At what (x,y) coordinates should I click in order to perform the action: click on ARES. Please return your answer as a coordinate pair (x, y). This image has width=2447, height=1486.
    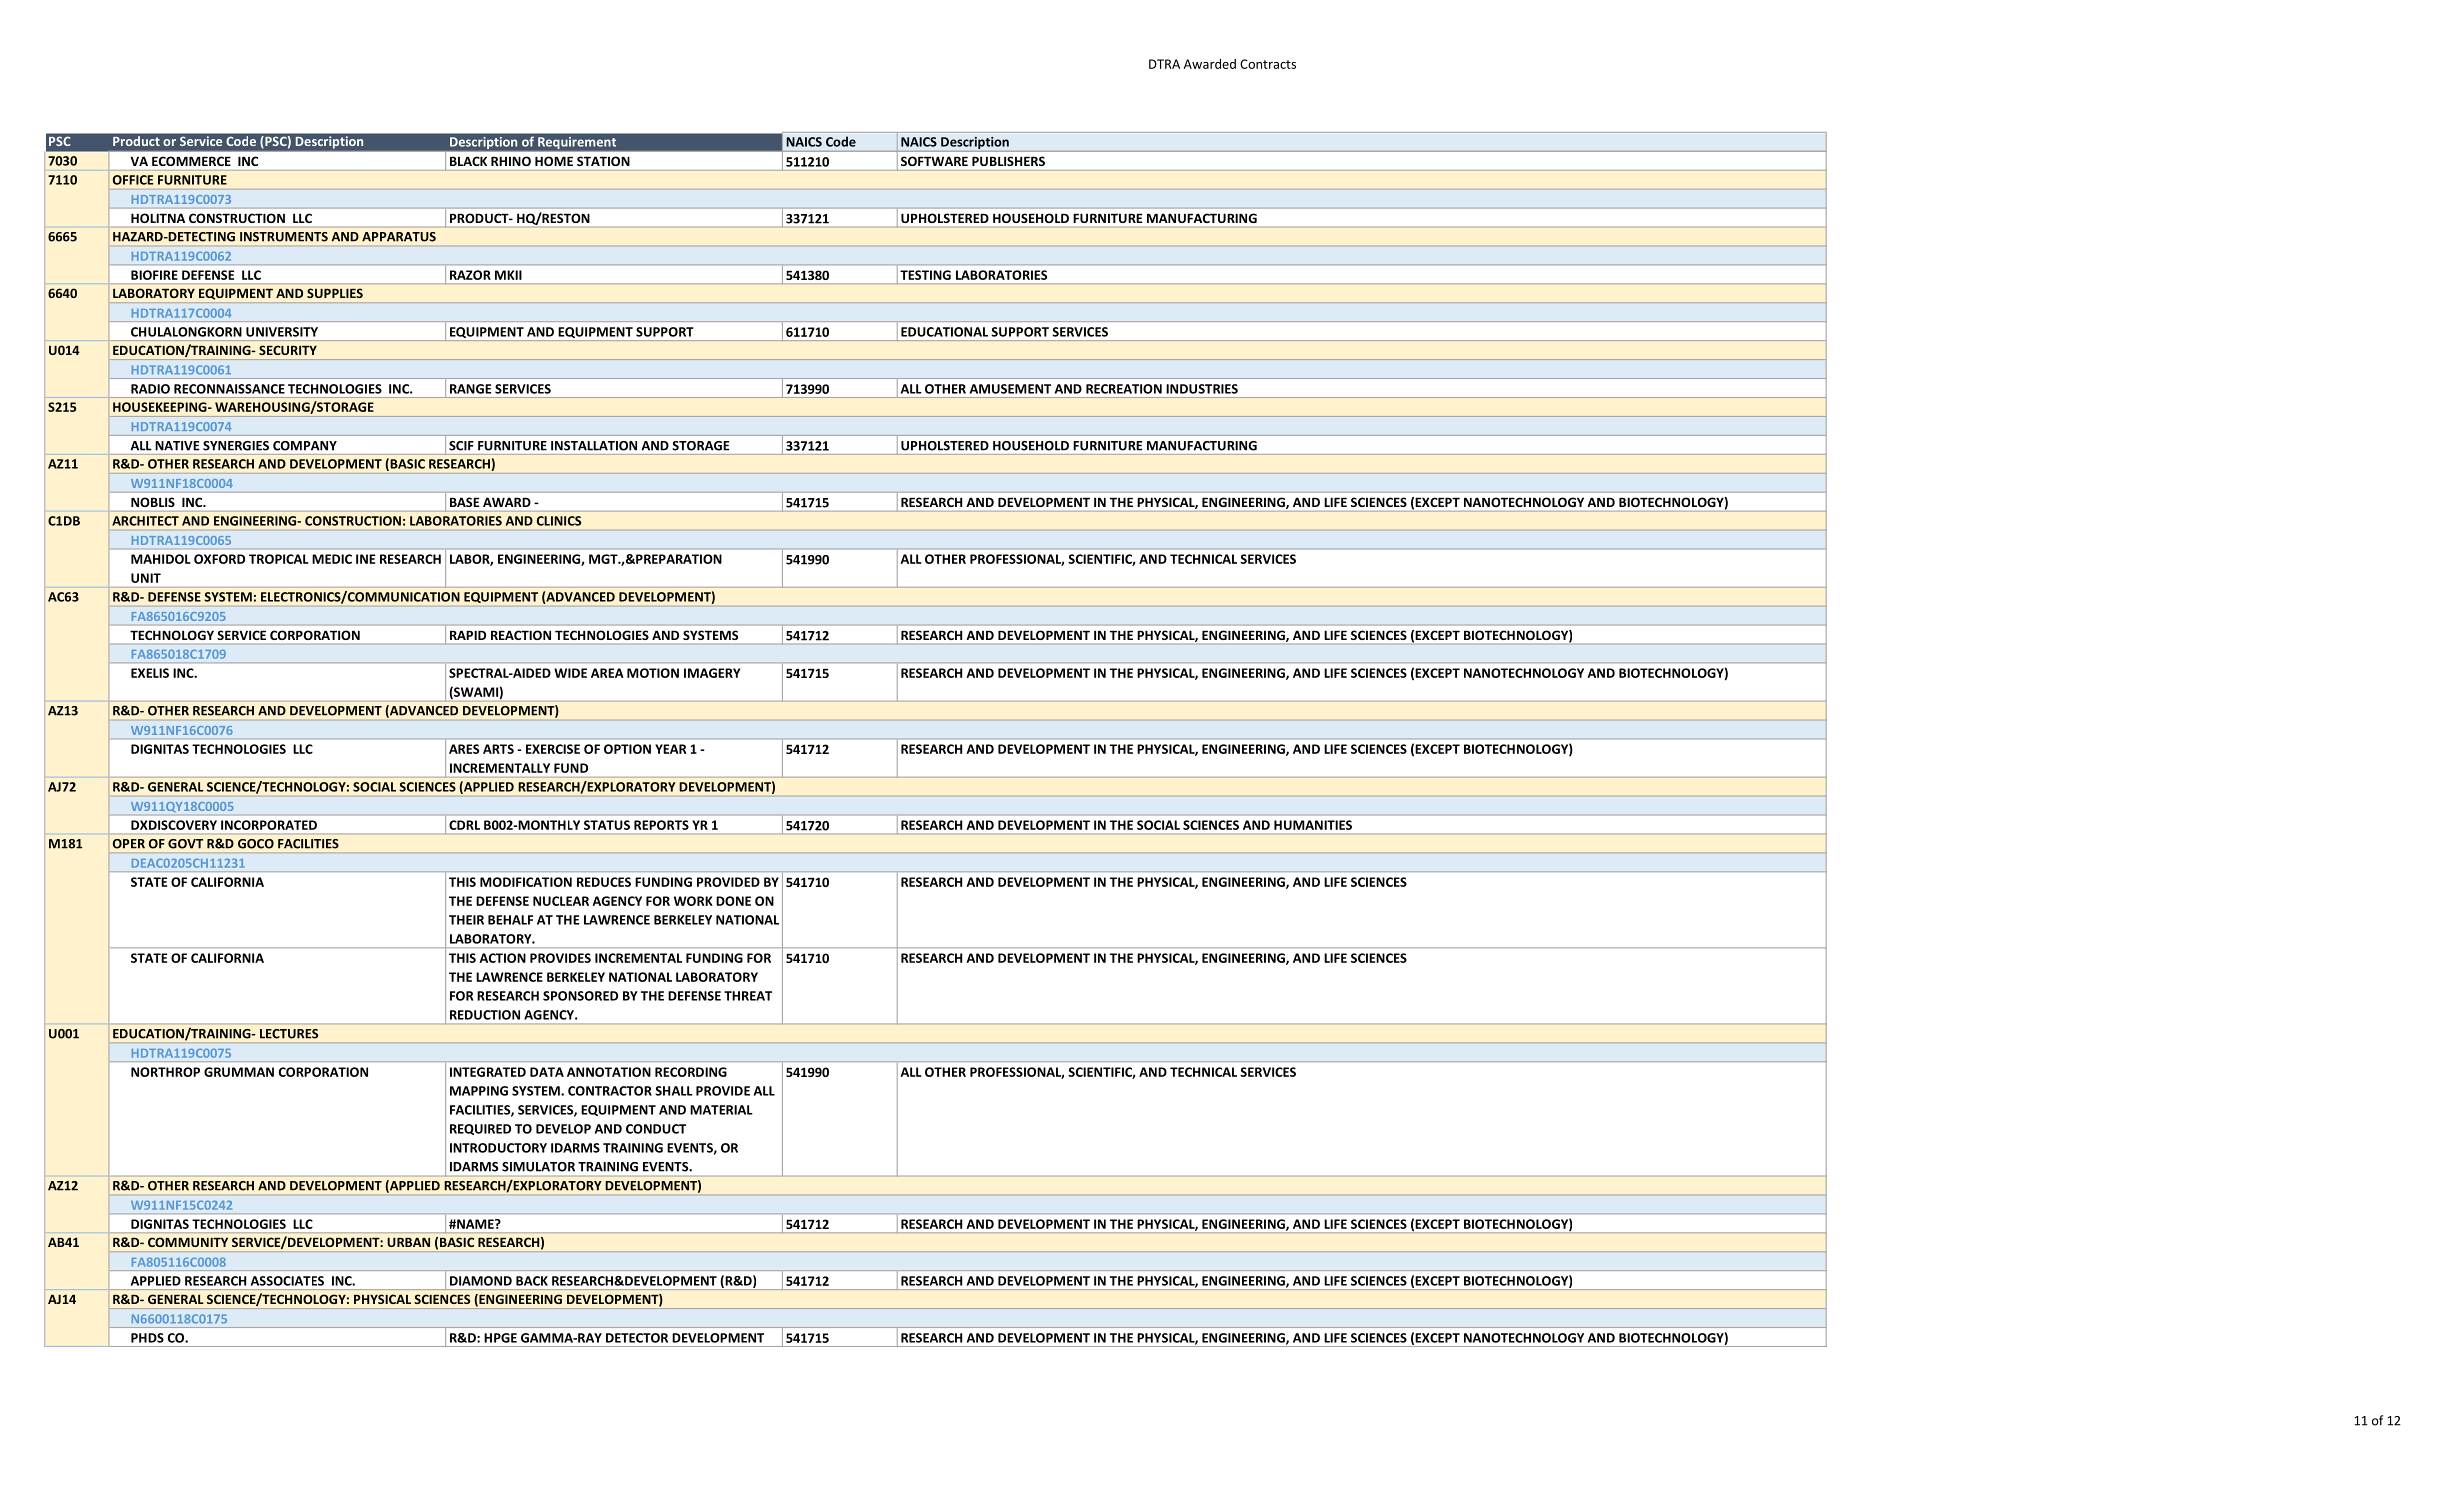
    Looking at the image, I should click on (464, 749).
